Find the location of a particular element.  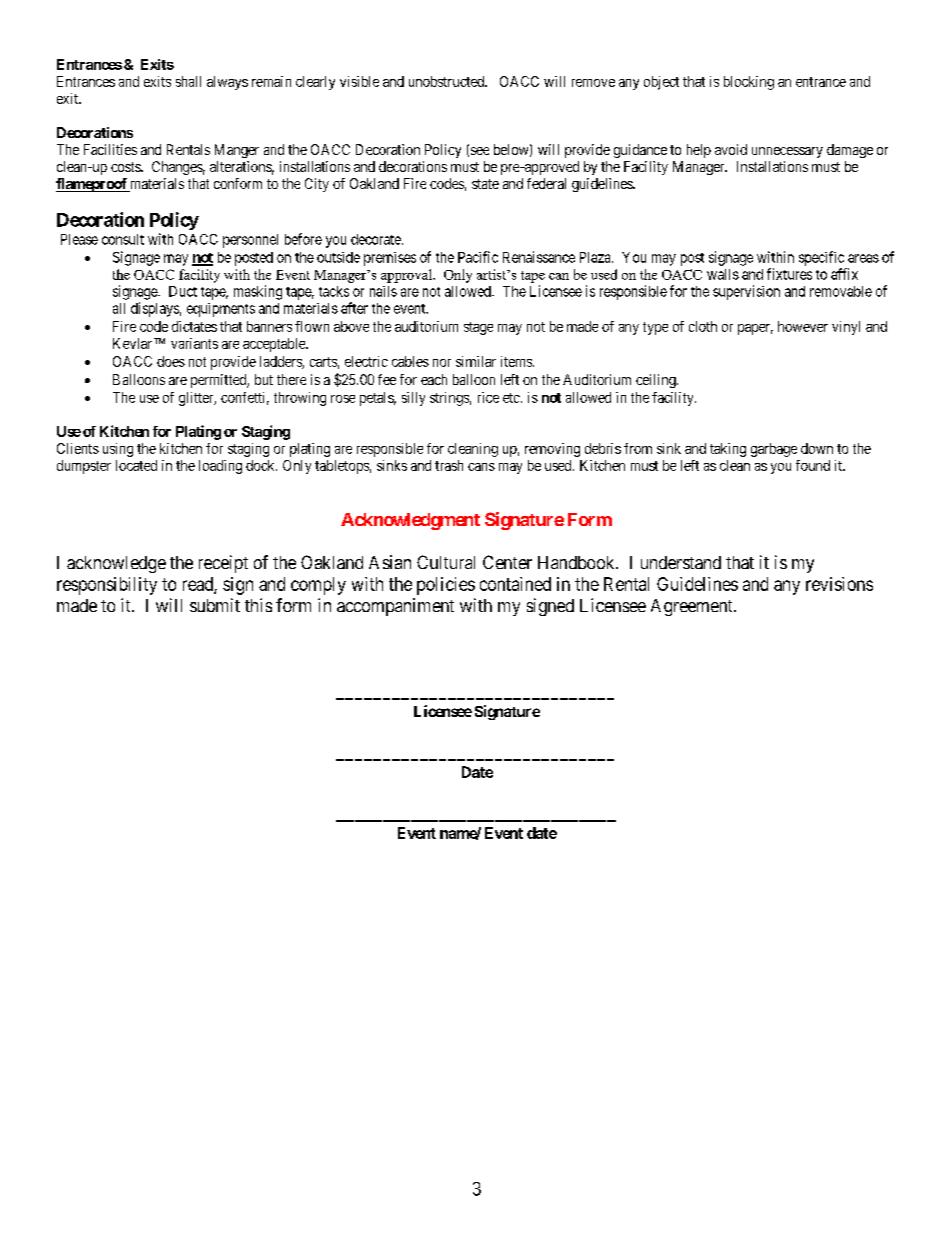

policies is located at coordinates (446, 586).
